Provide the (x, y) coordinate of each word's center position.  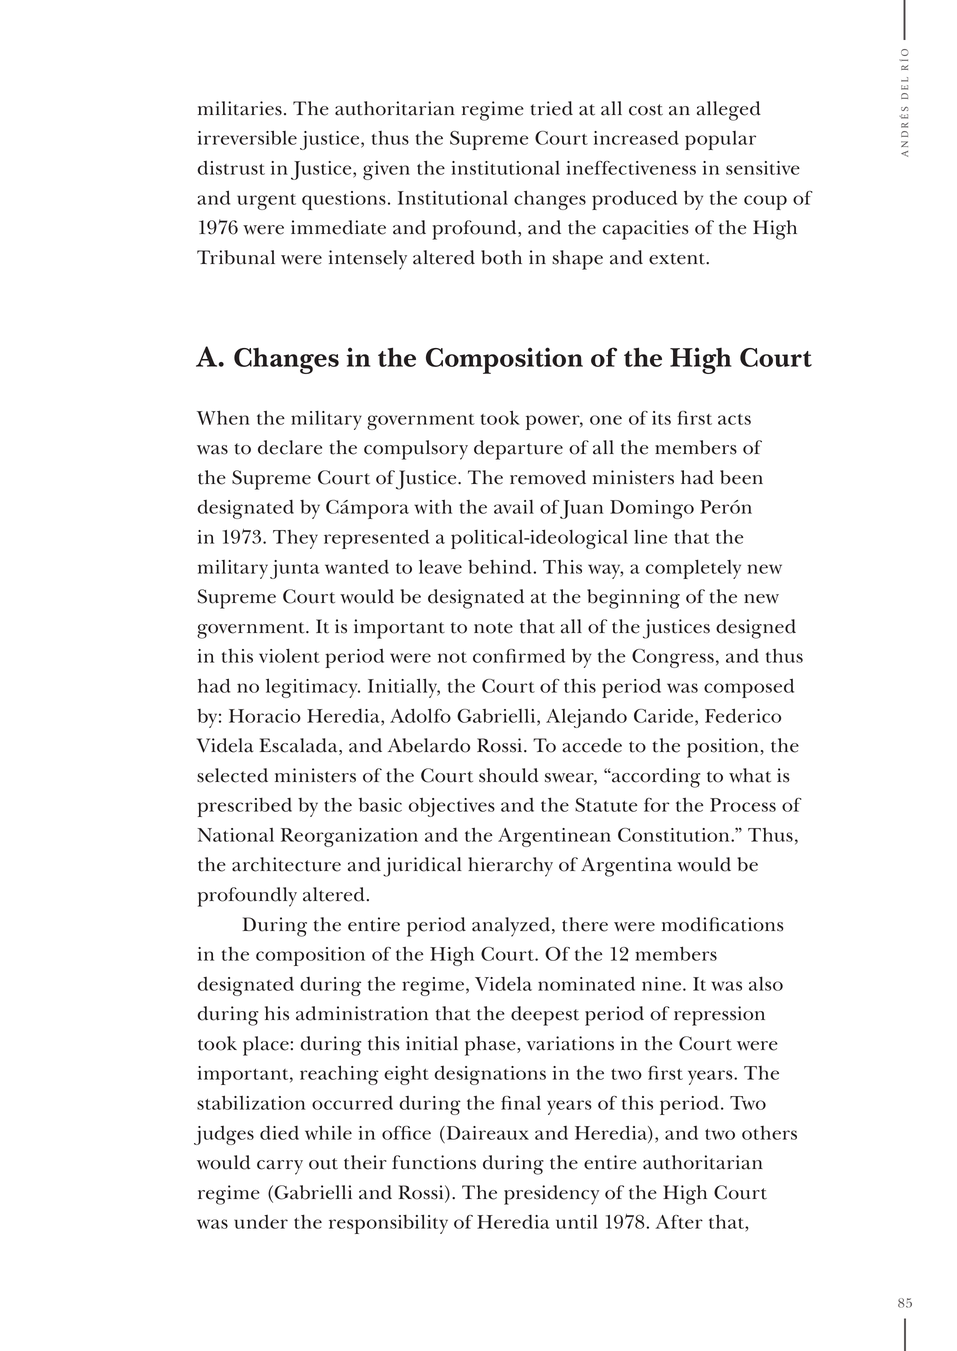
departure (518, 450)
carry (280, 1167)
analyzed (512, 927)
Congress (673, 658)
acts (734, 419)
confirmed (519, 656)
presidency (551, 1195)
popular (720, 140)
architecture (286, 864)
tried (551, 108)
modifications (723, 924)
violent (289, 656)
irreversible (247, 137)
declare (290, 447)
